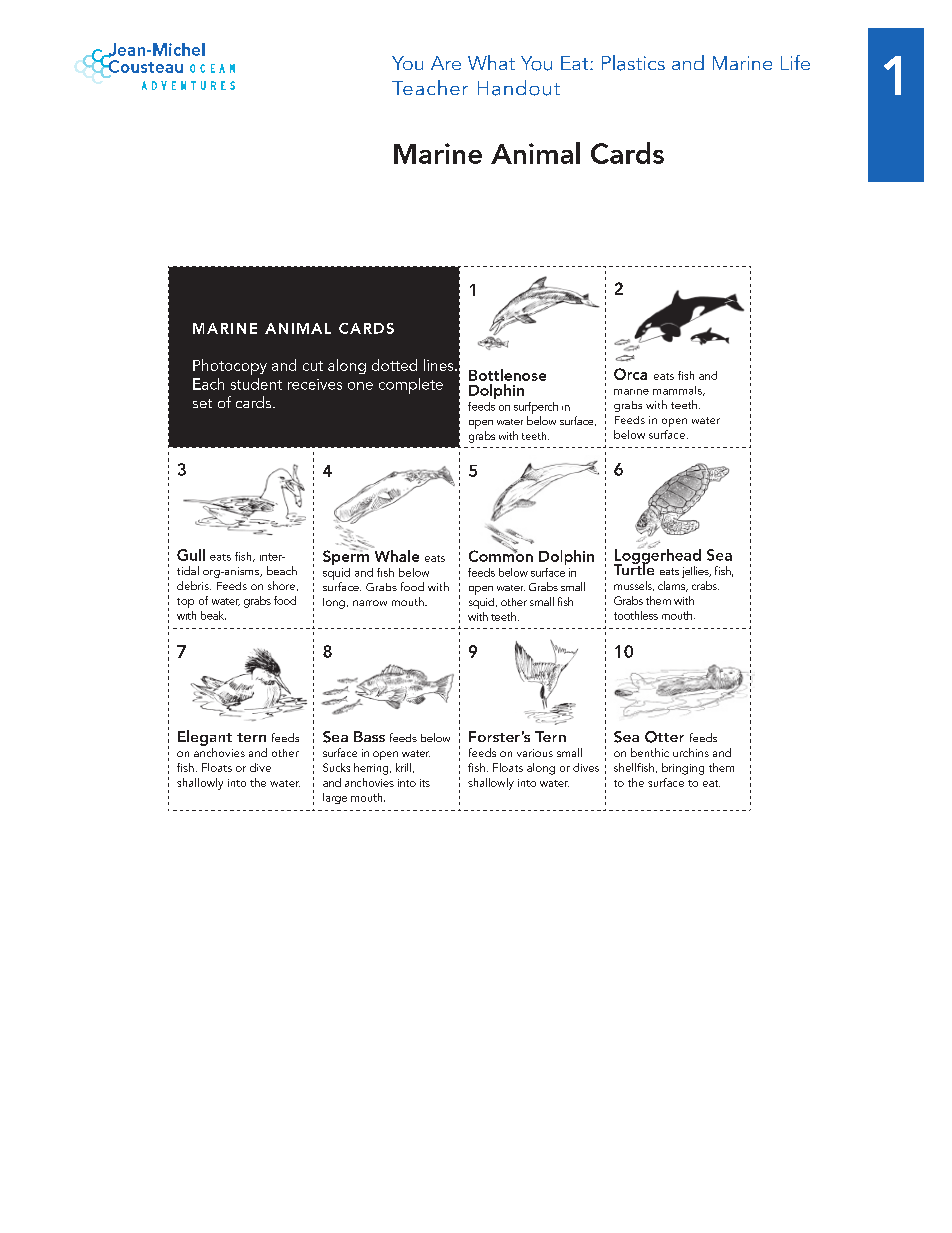  Describe the element at coordinates (535, 753) in the document. I see `various` at that location.
